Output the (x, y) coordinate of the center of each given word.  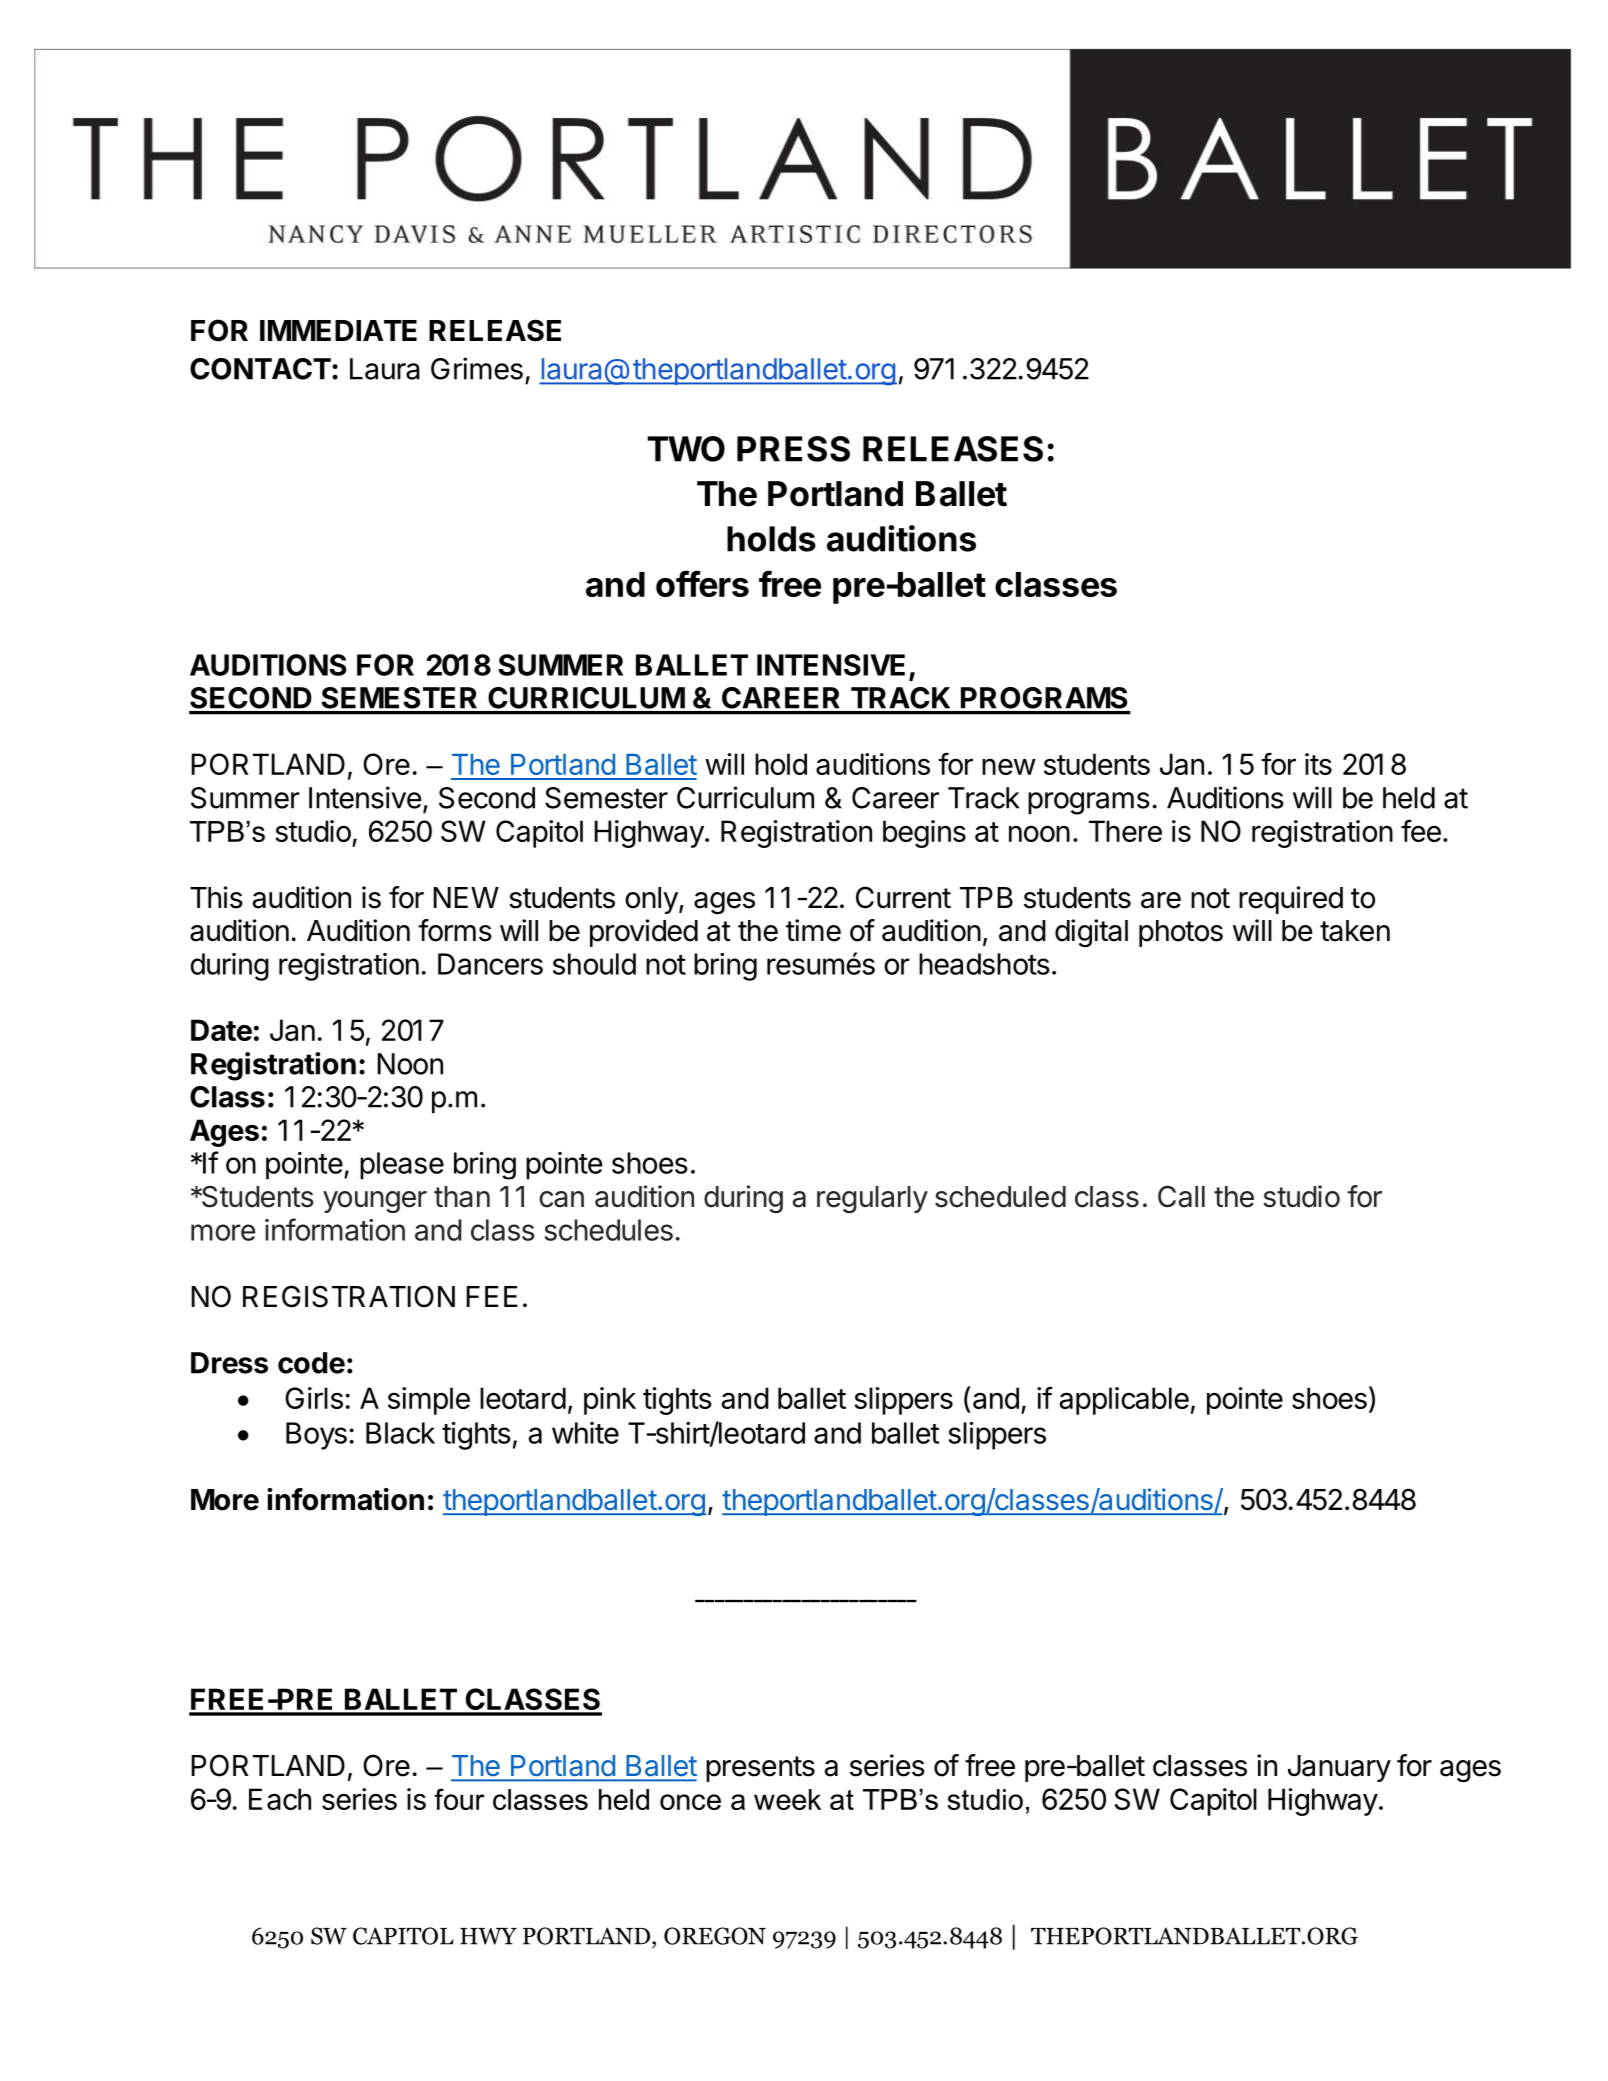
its (1318, 764)
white (585, 1433)
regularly (872, 1199)
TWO (686, 449)
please (402, 1166)
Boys (316, 1436)
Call (1181, 1196)
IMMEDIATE (338, 330)
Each (280, 1799)
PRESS (793, 449)
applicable (1124, 1401)
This (216, 897)
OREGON (715, 1936)
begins (924, 834)
